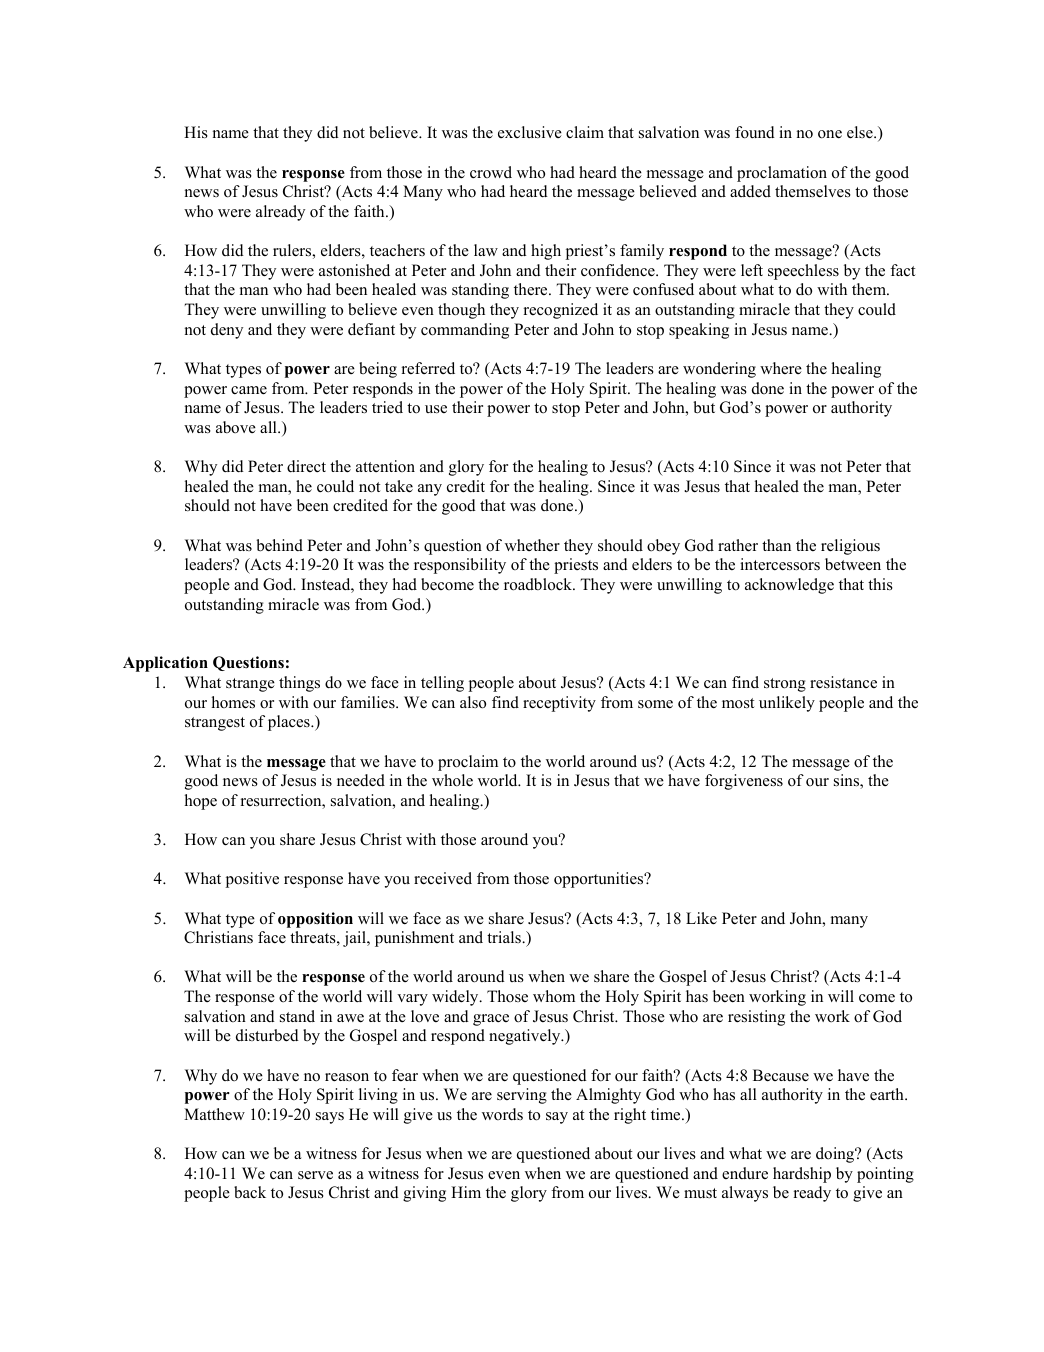  What do you see at coordinates (354, 270) in the screenshot?
I see `astonished` at bounding box center [354, 270].
